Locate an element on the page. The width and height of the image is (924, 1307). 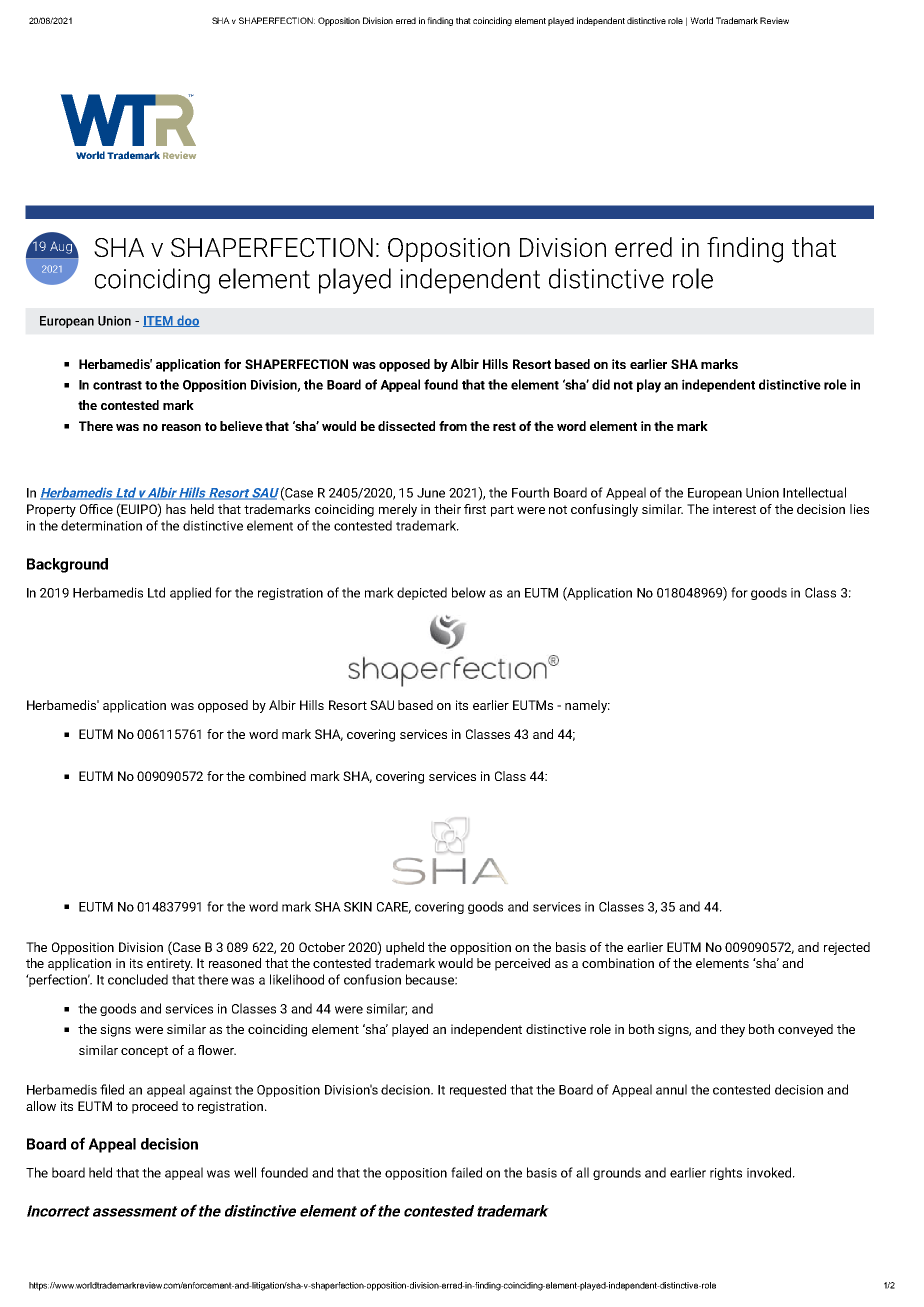
proceed is located at coordinates (155, 1107).
